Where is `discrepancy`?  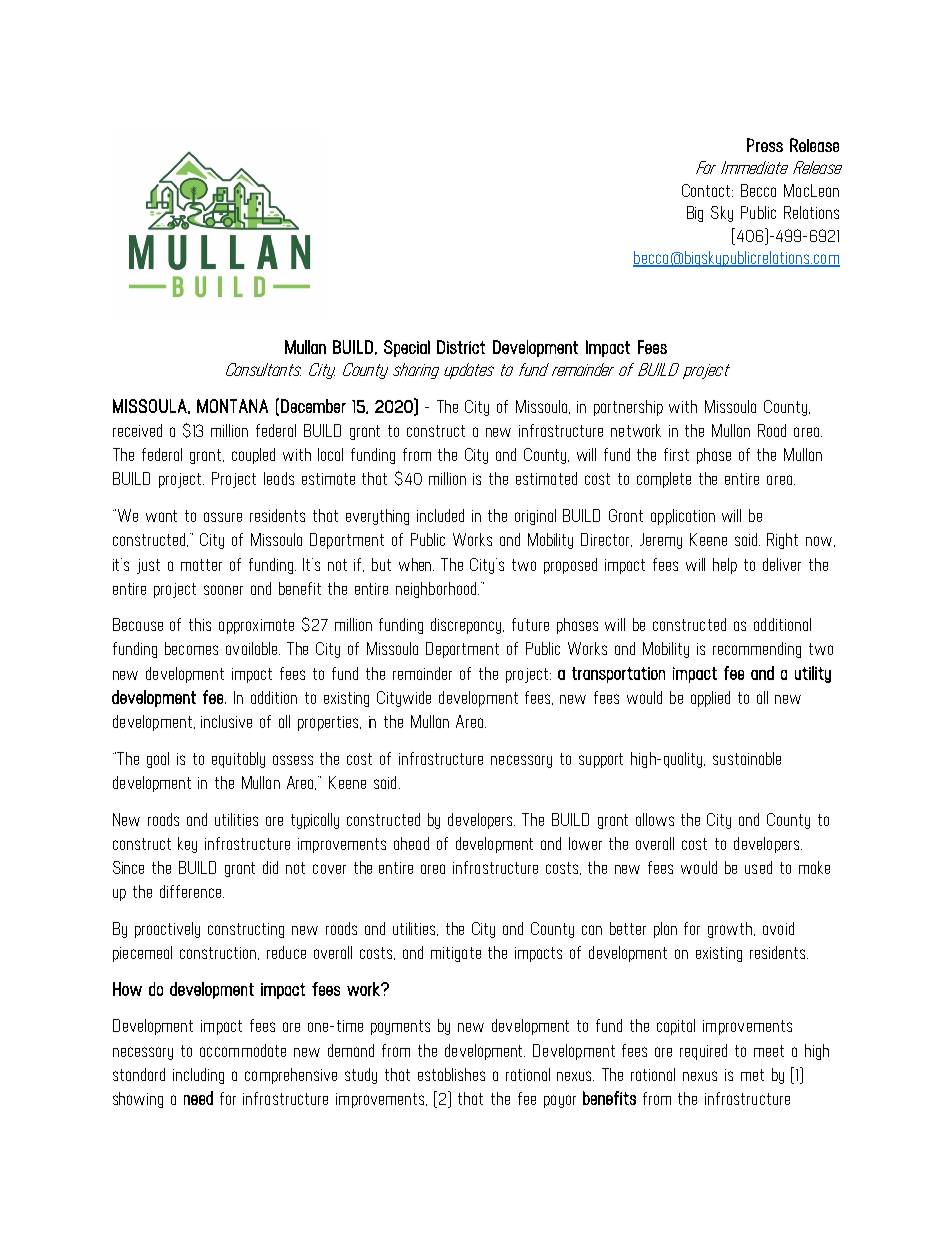
discrepancy is located at coordinates (467, 626).
